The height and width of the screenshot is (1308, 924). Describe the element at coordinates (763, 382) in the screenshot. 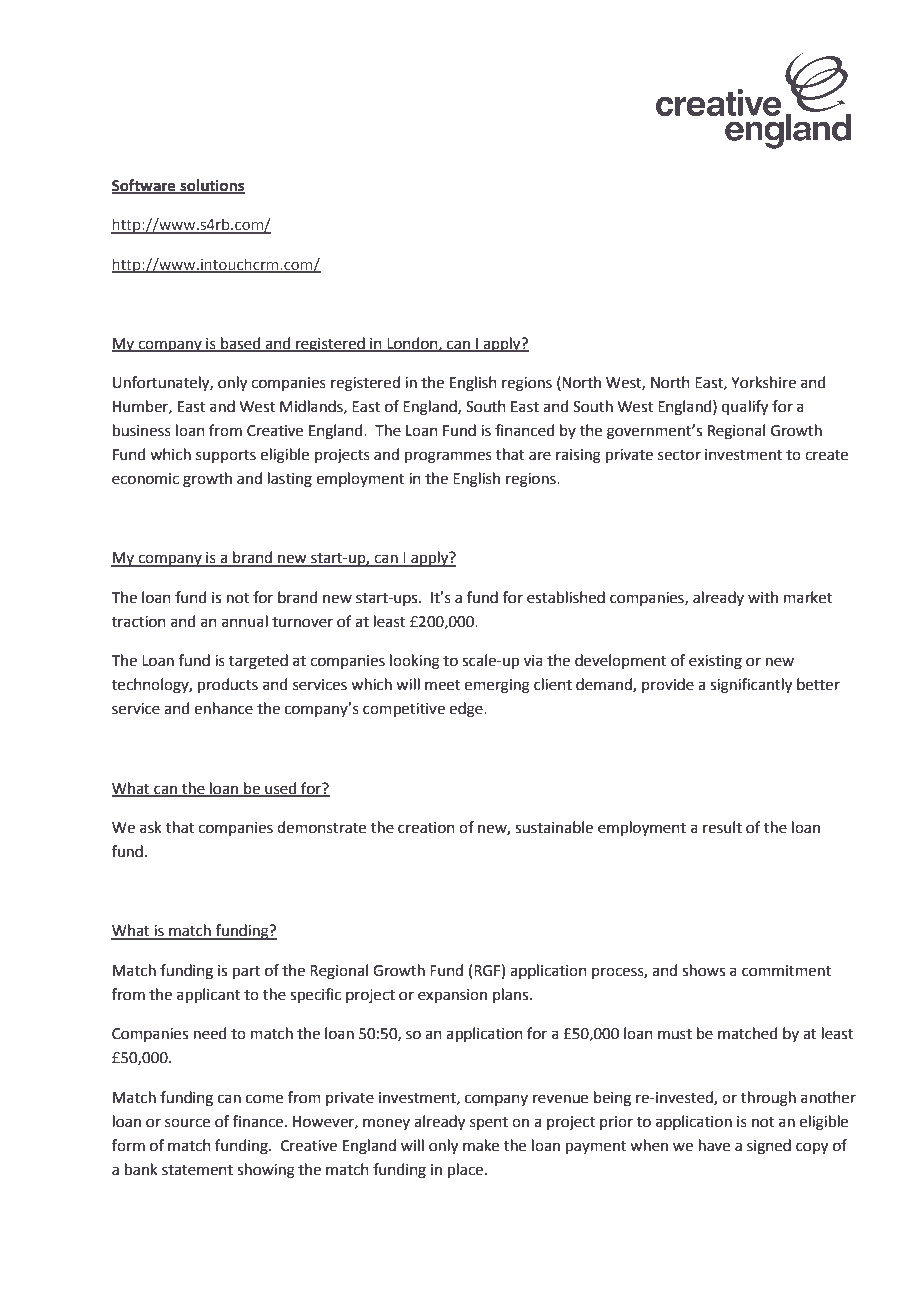

I see `Yorkshire` at that location.
